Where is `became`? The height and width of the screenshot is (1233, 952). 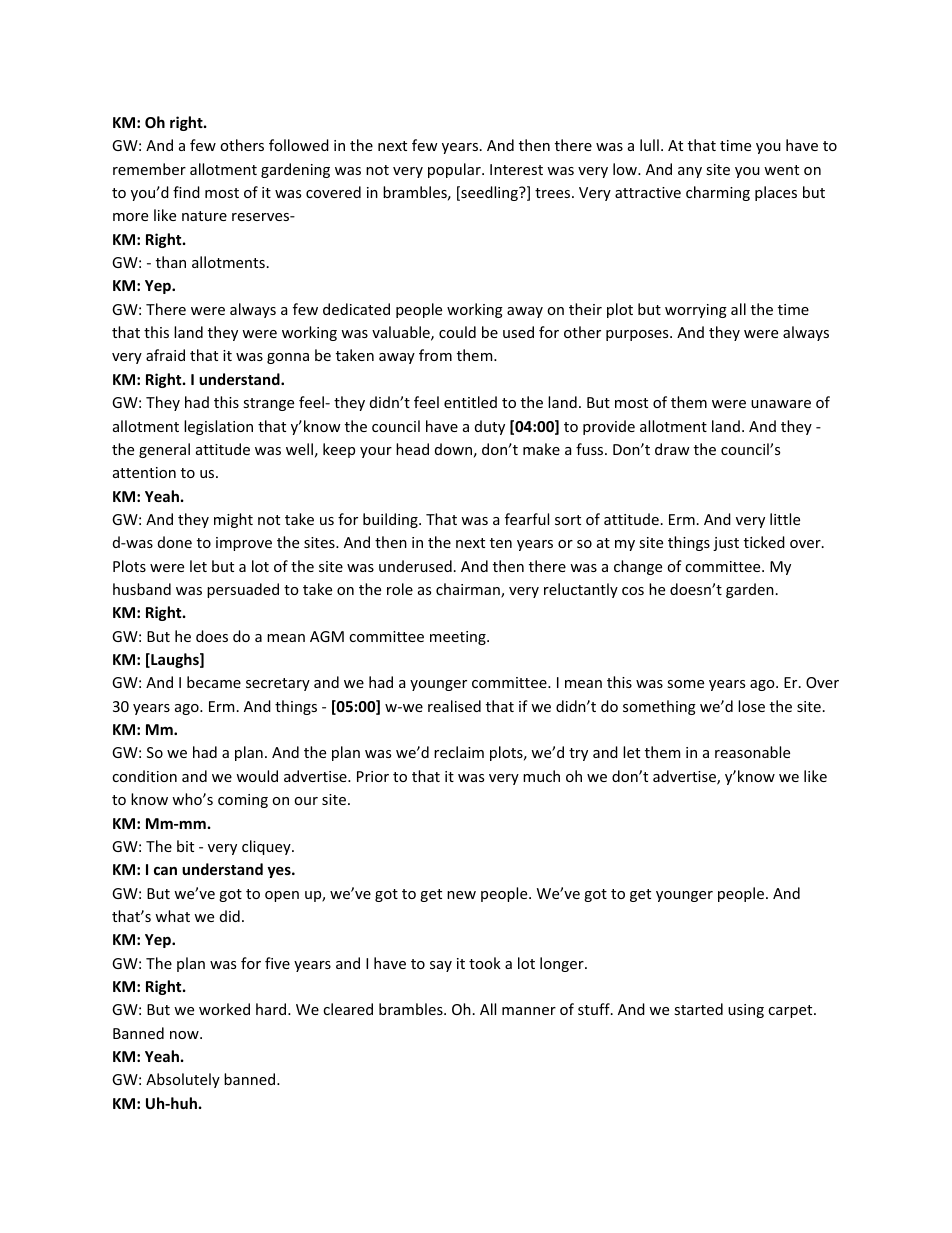 became is located at coordinates (214, 682).
